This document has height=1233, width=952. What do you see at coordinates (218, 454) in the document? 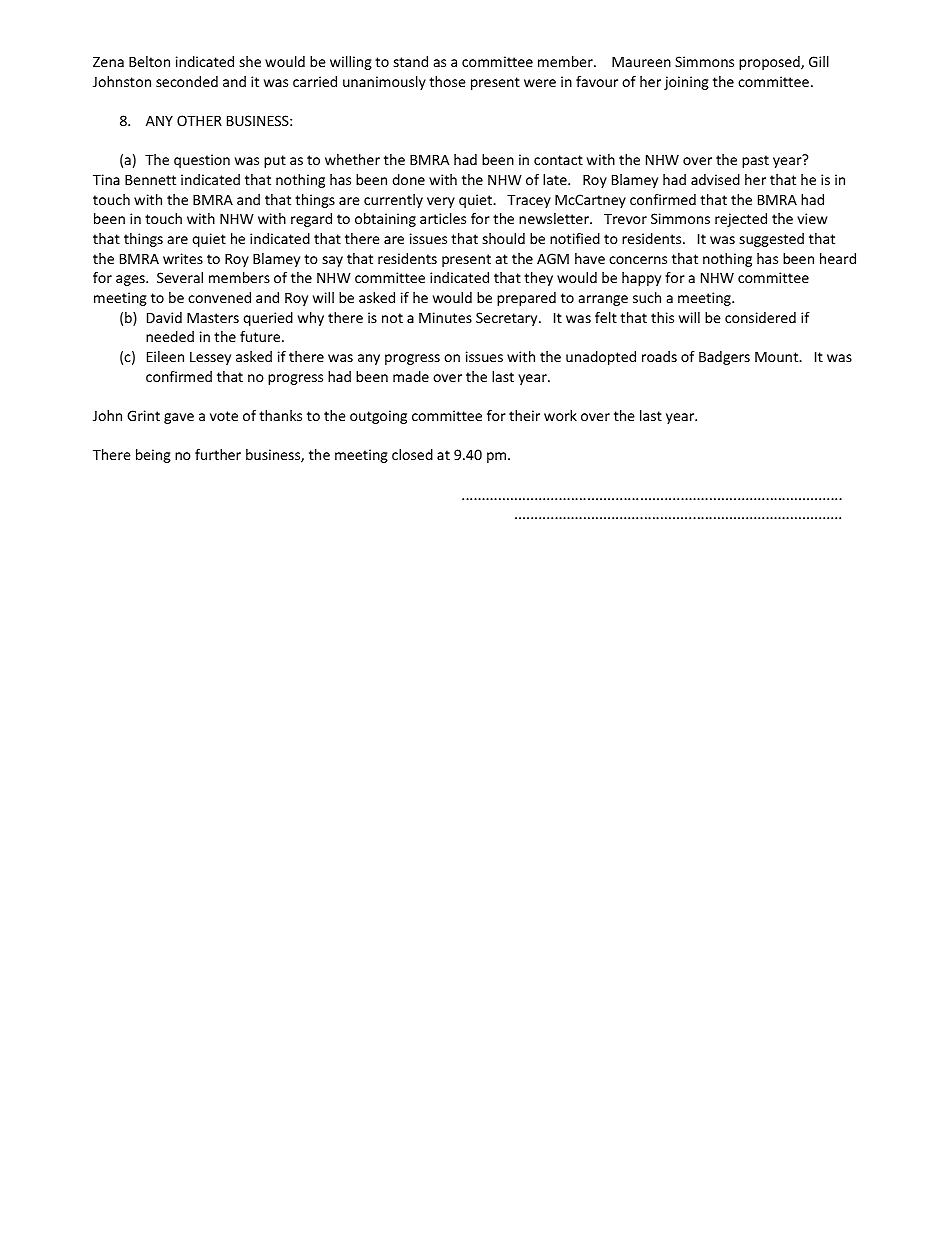
I see `further` at bounding box center [218, 454].
